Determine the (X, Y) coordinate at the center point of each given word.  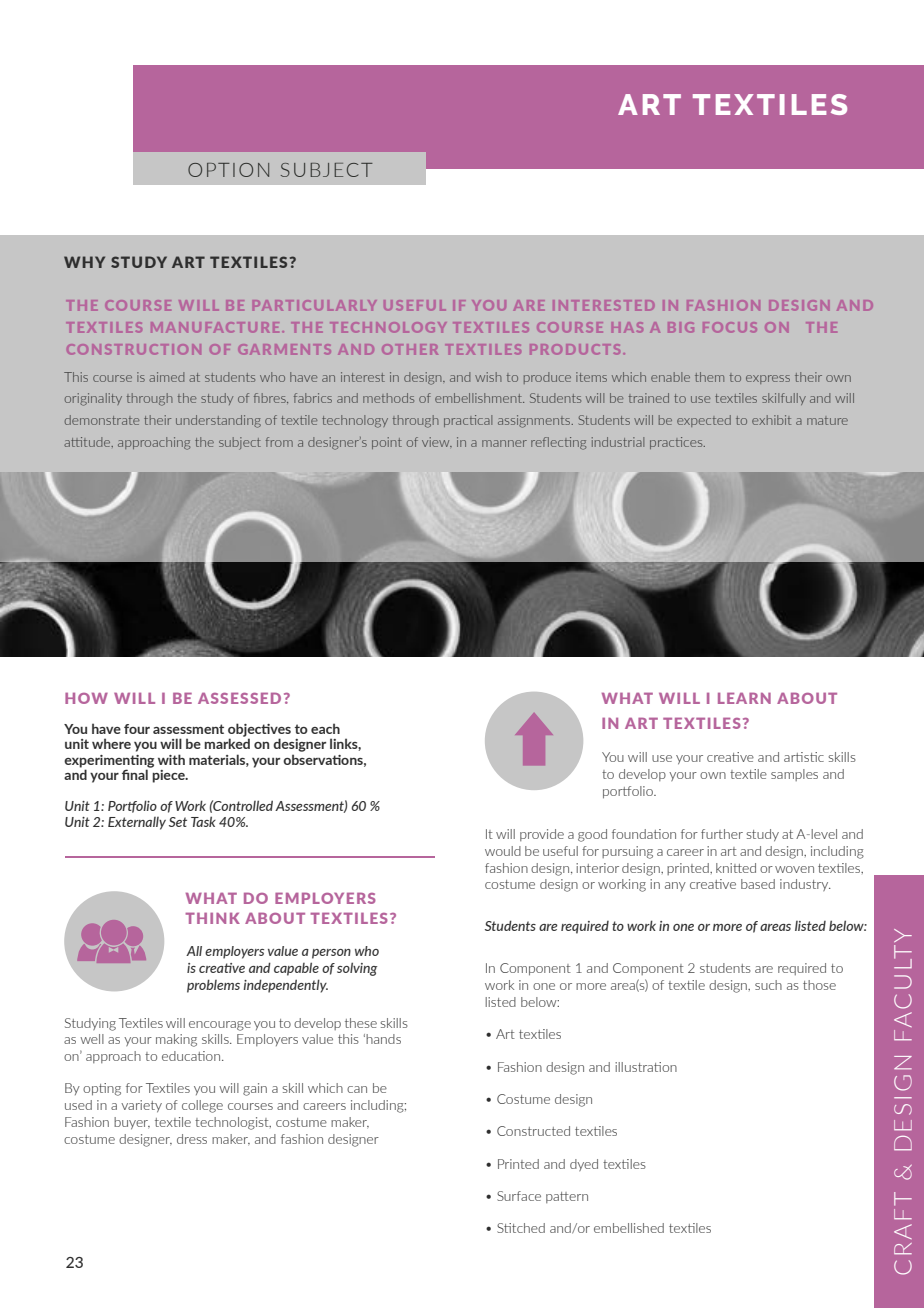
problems (213, 986)
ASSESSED (239, 698)
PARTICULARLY (314, 305)
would (503, 851)
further (722, 834)
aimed (166, 377)
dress (192, 1139)
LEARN (744, 698)
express (768, 379)
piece (169, 775)
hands (383, 1039)
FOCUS (730, 327)
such (768, 985)
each (325, 728)
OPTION (228, 170)
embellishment (479, 398)
